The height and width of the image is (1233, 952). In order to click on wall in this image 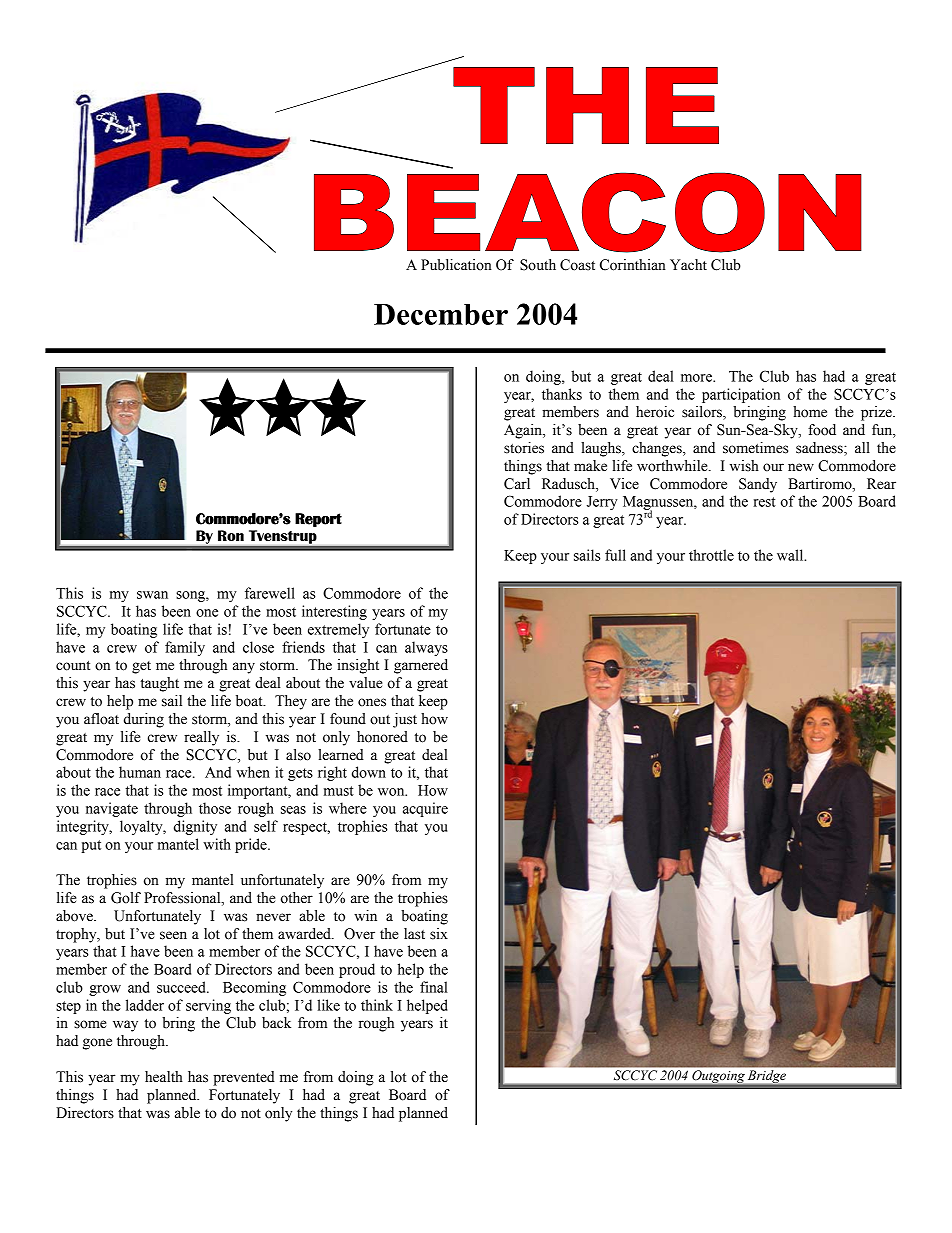, I will do `click(791, 555)`.
